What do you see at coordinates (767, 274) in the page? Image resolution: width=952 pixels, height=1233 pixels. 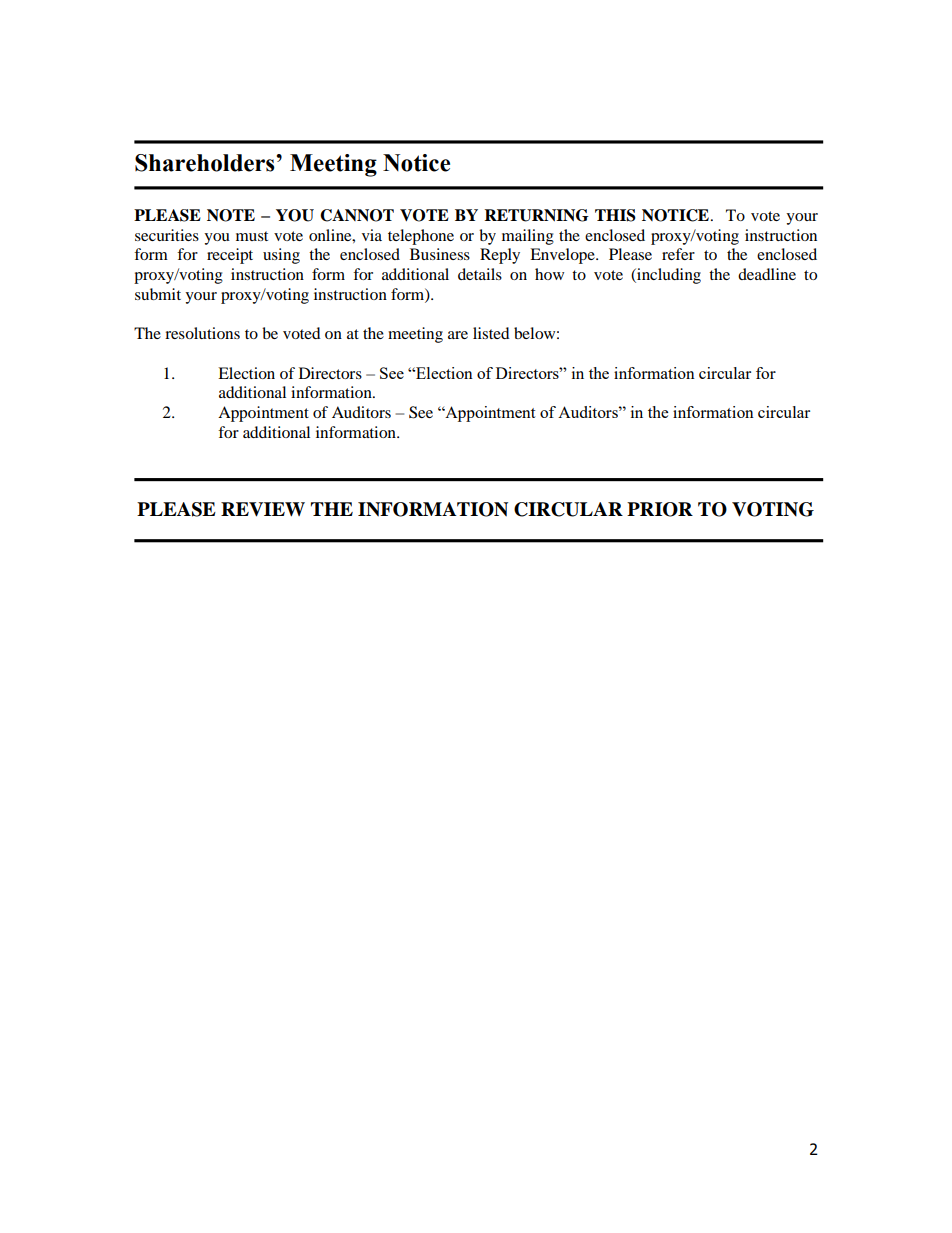 I see `deadline` at bounding box center [767, 274].
